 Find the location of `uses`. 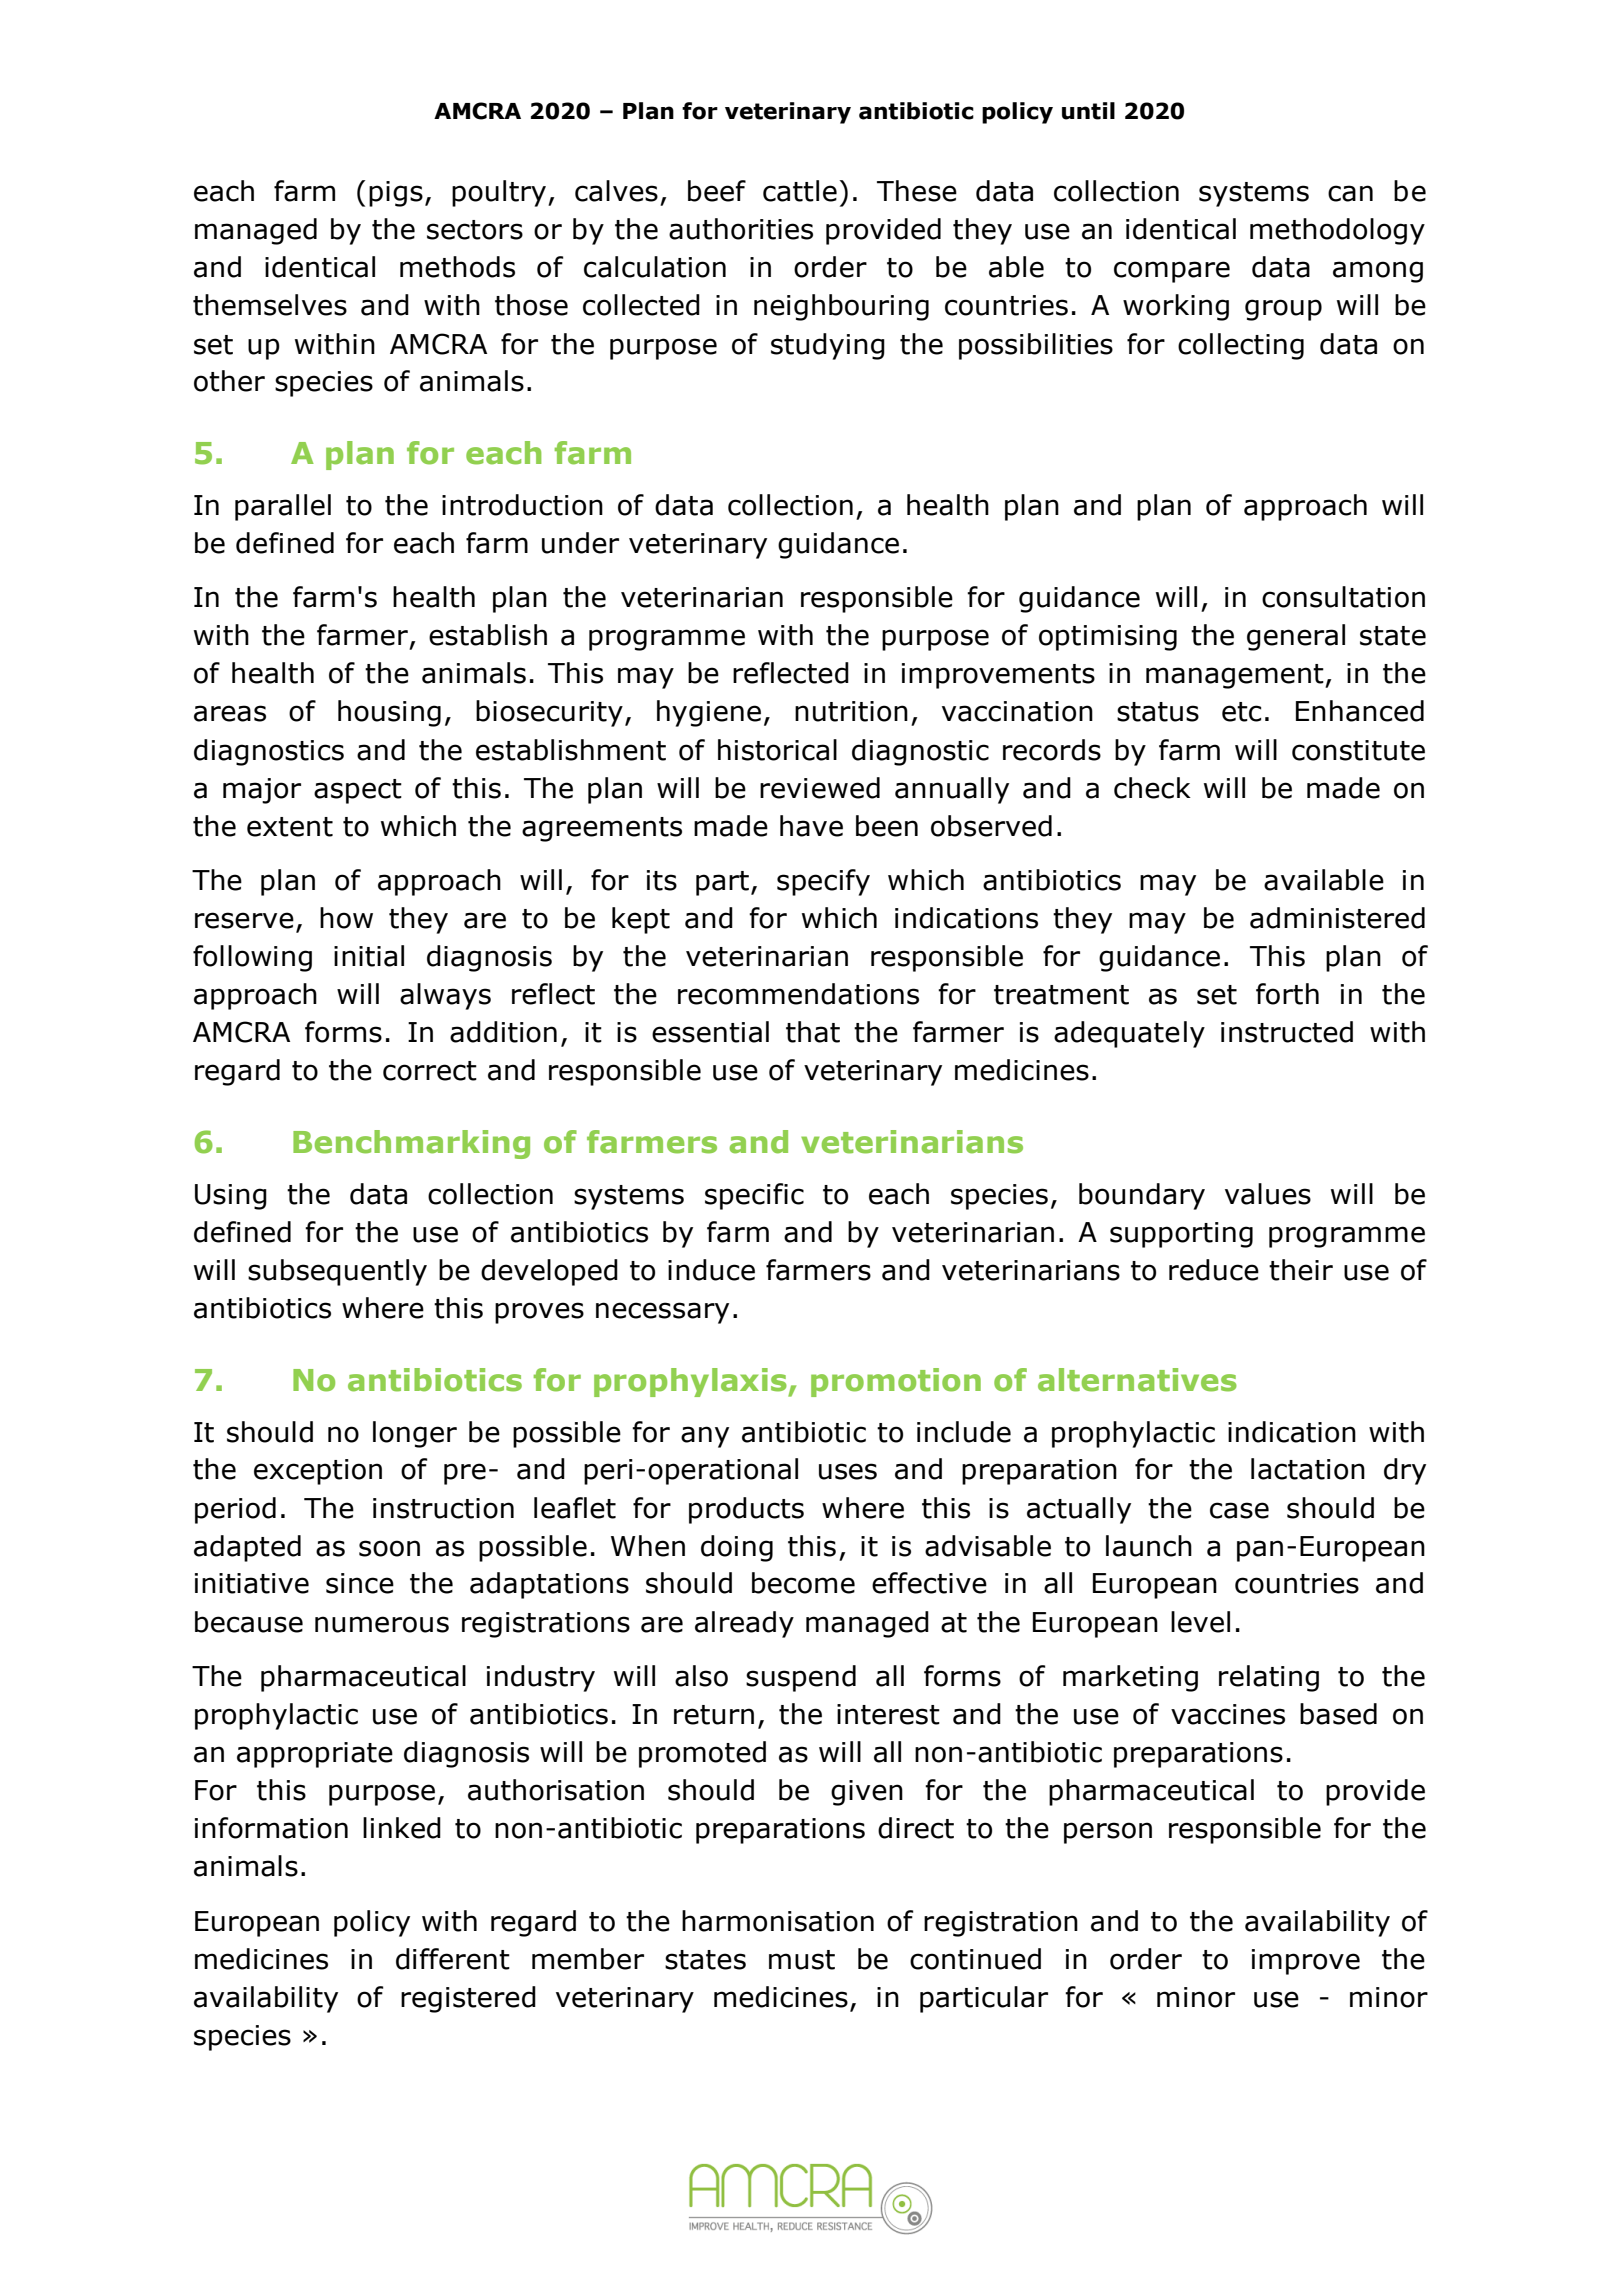

uses is located at coordinates (848, 1471).
